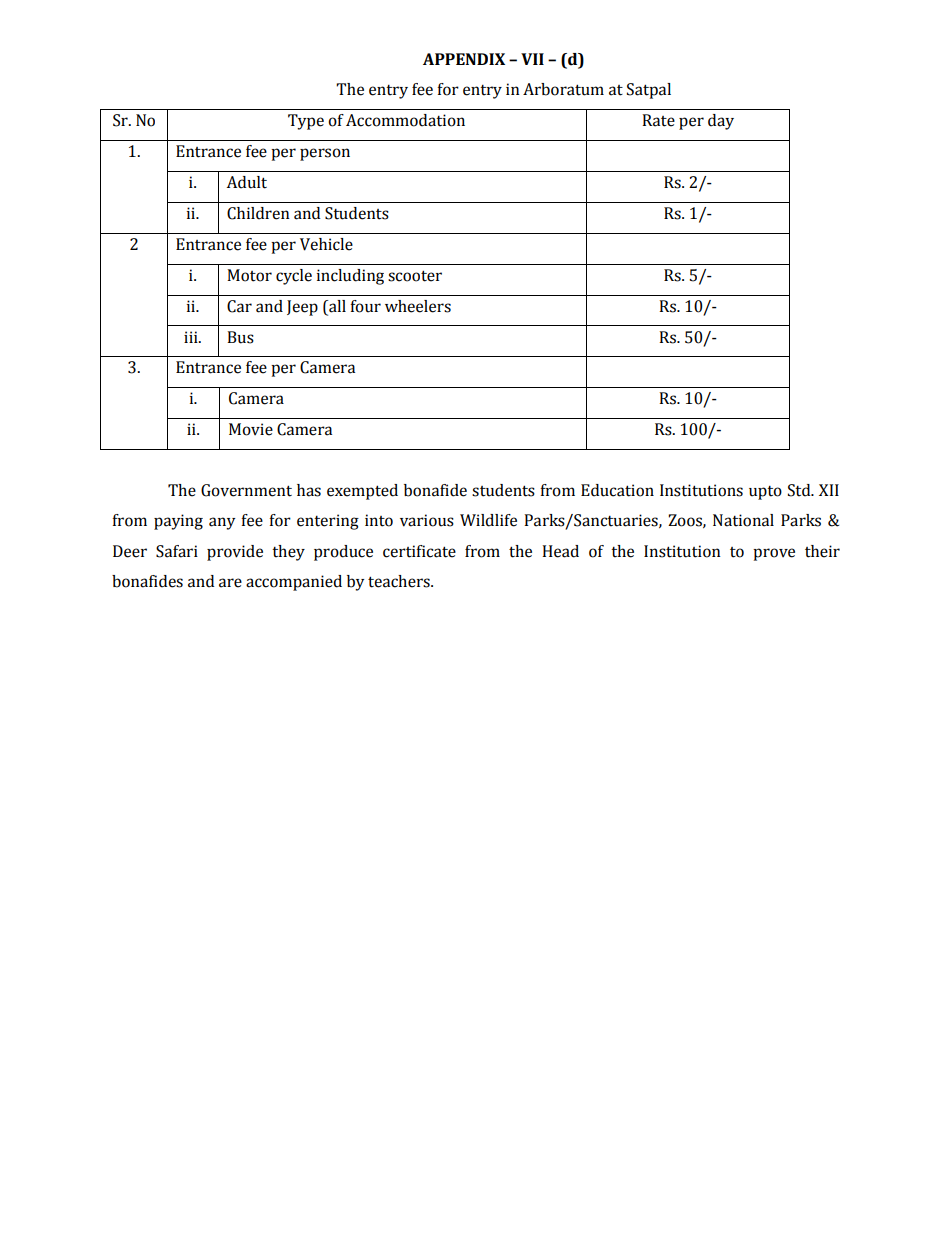 The image size is (952, 1233). I want to click on provide, so click(235, 553).
